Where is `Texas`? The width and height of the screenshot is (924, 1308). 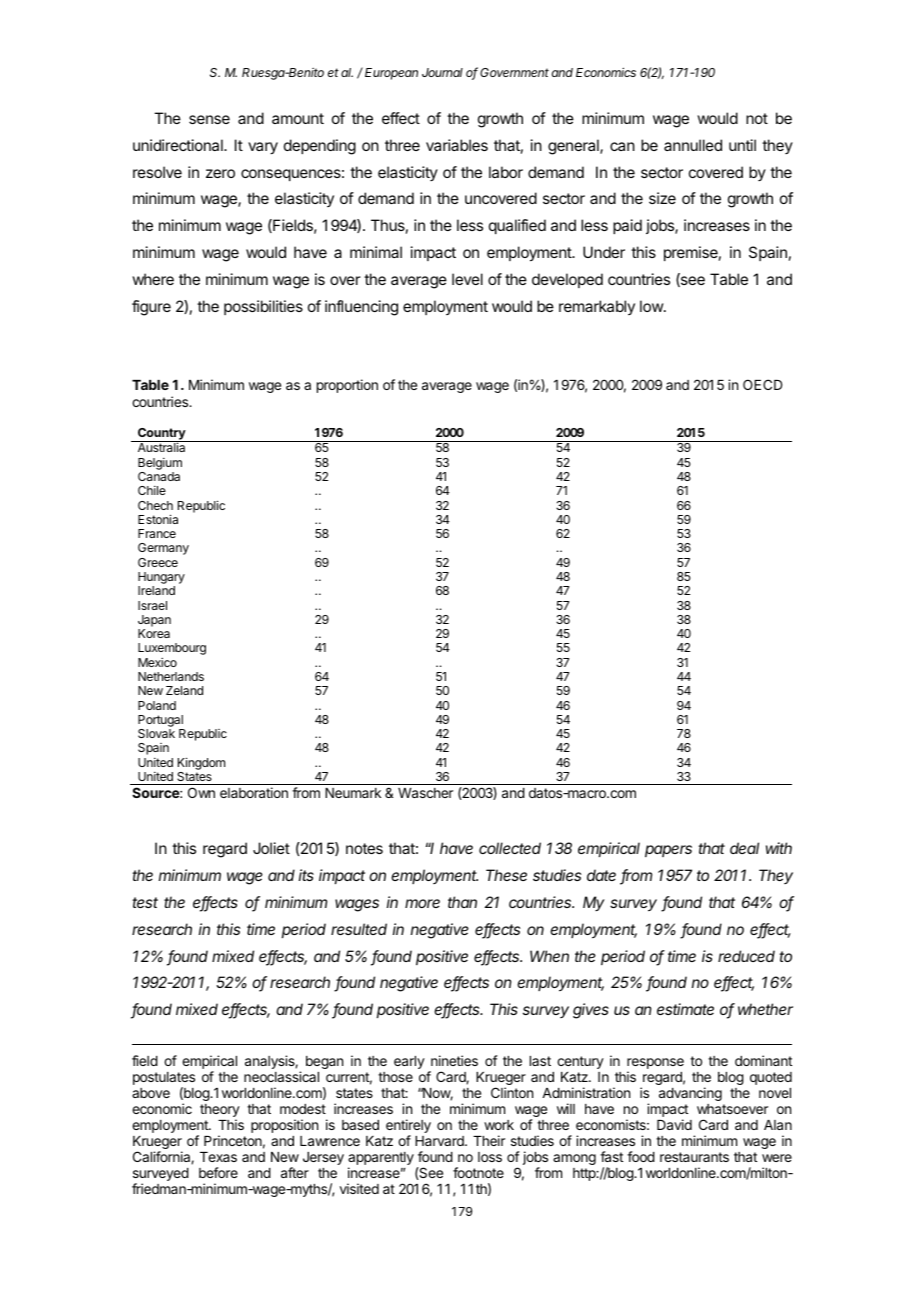 Texas is located at coordinates (218, 1157).
